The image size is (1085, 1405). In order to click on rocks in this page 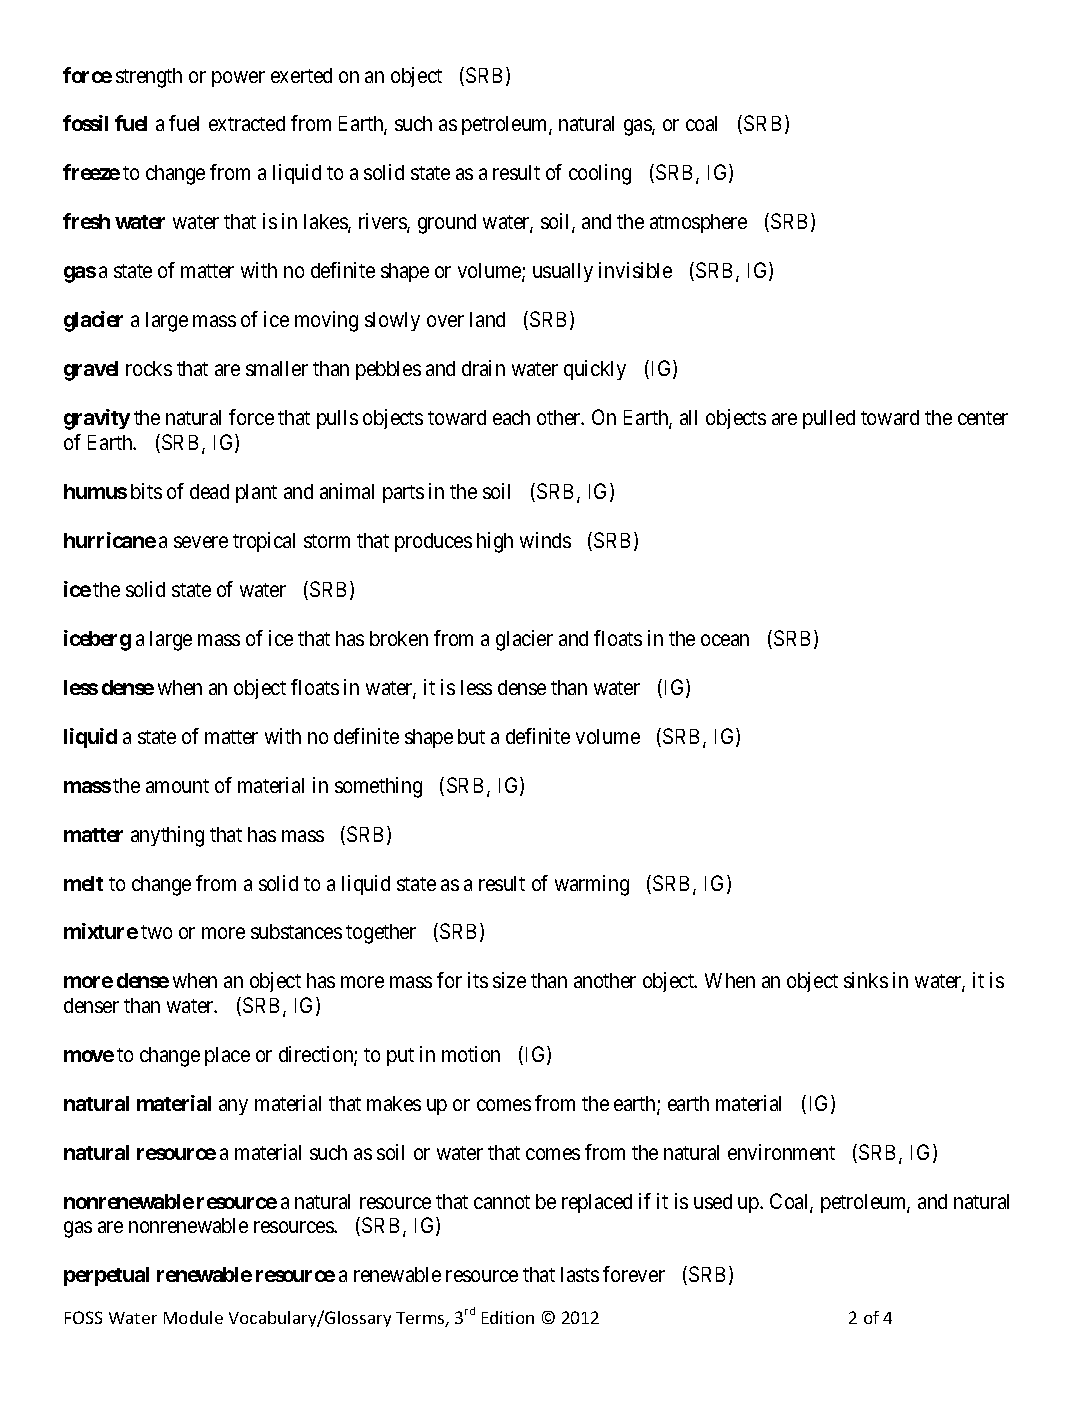, I will do `click(149, 368)`.
